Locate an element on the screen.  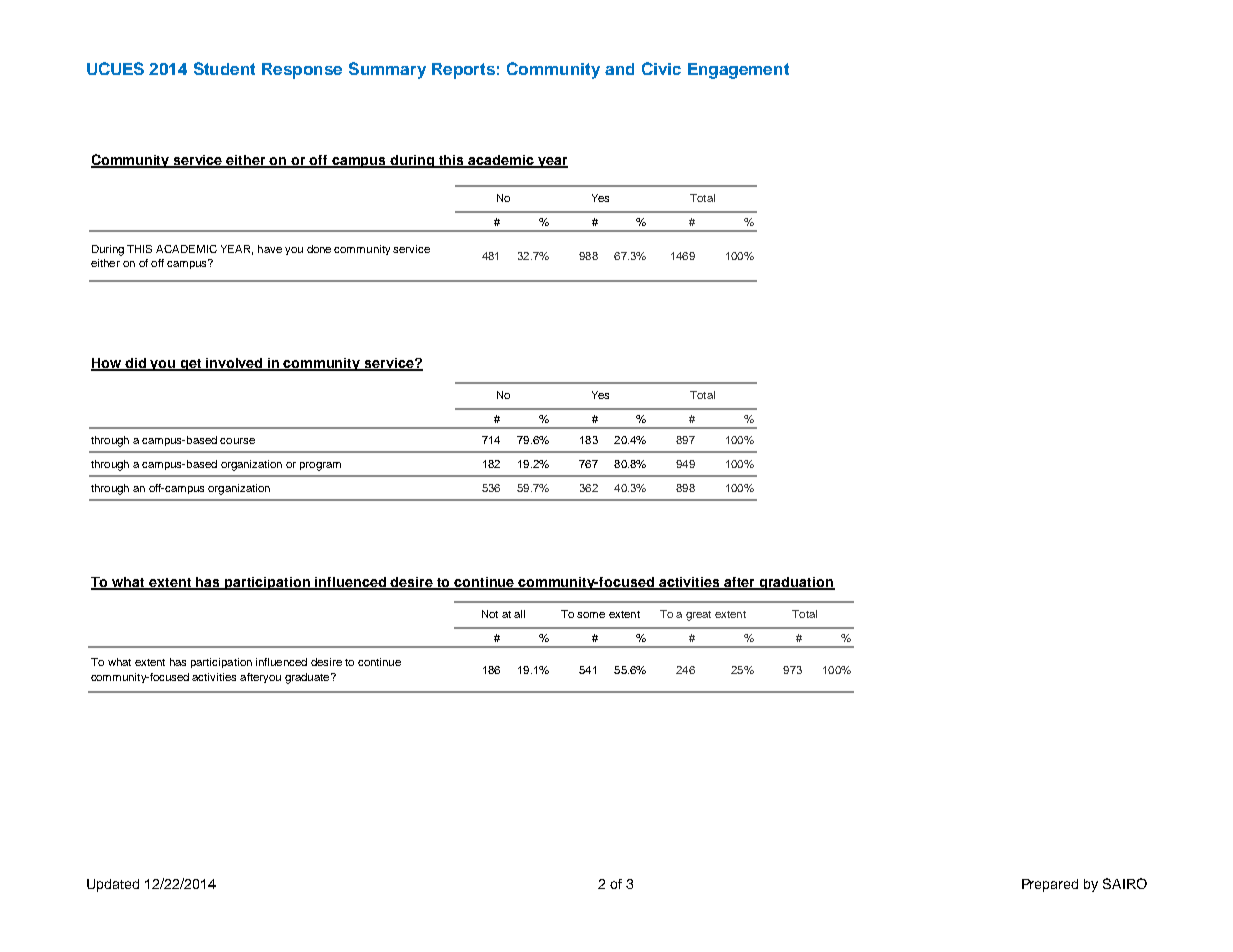
Updated is located at coordinates (113, 885).
